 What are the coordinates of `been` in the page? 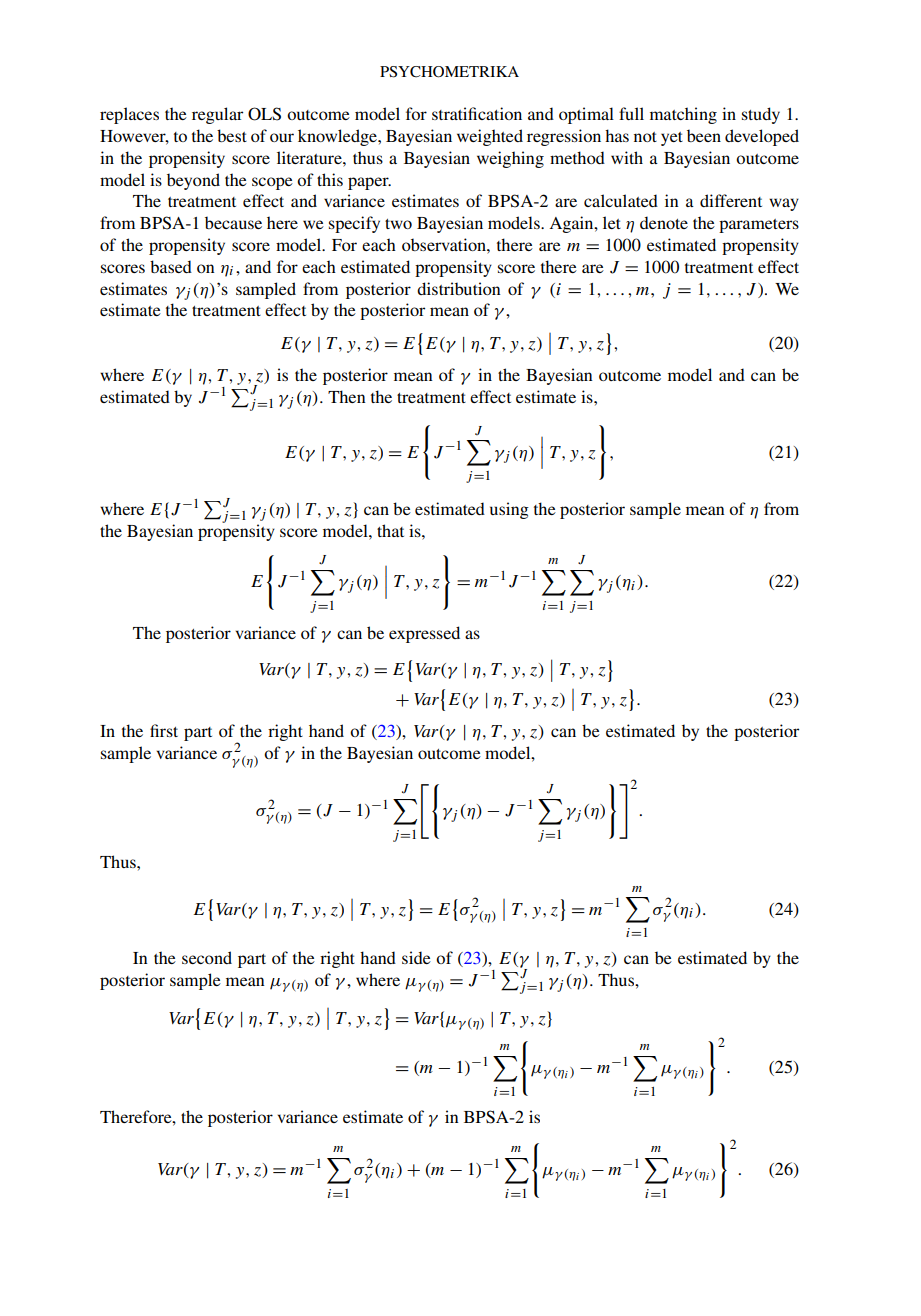 It's located at (704, 135).
